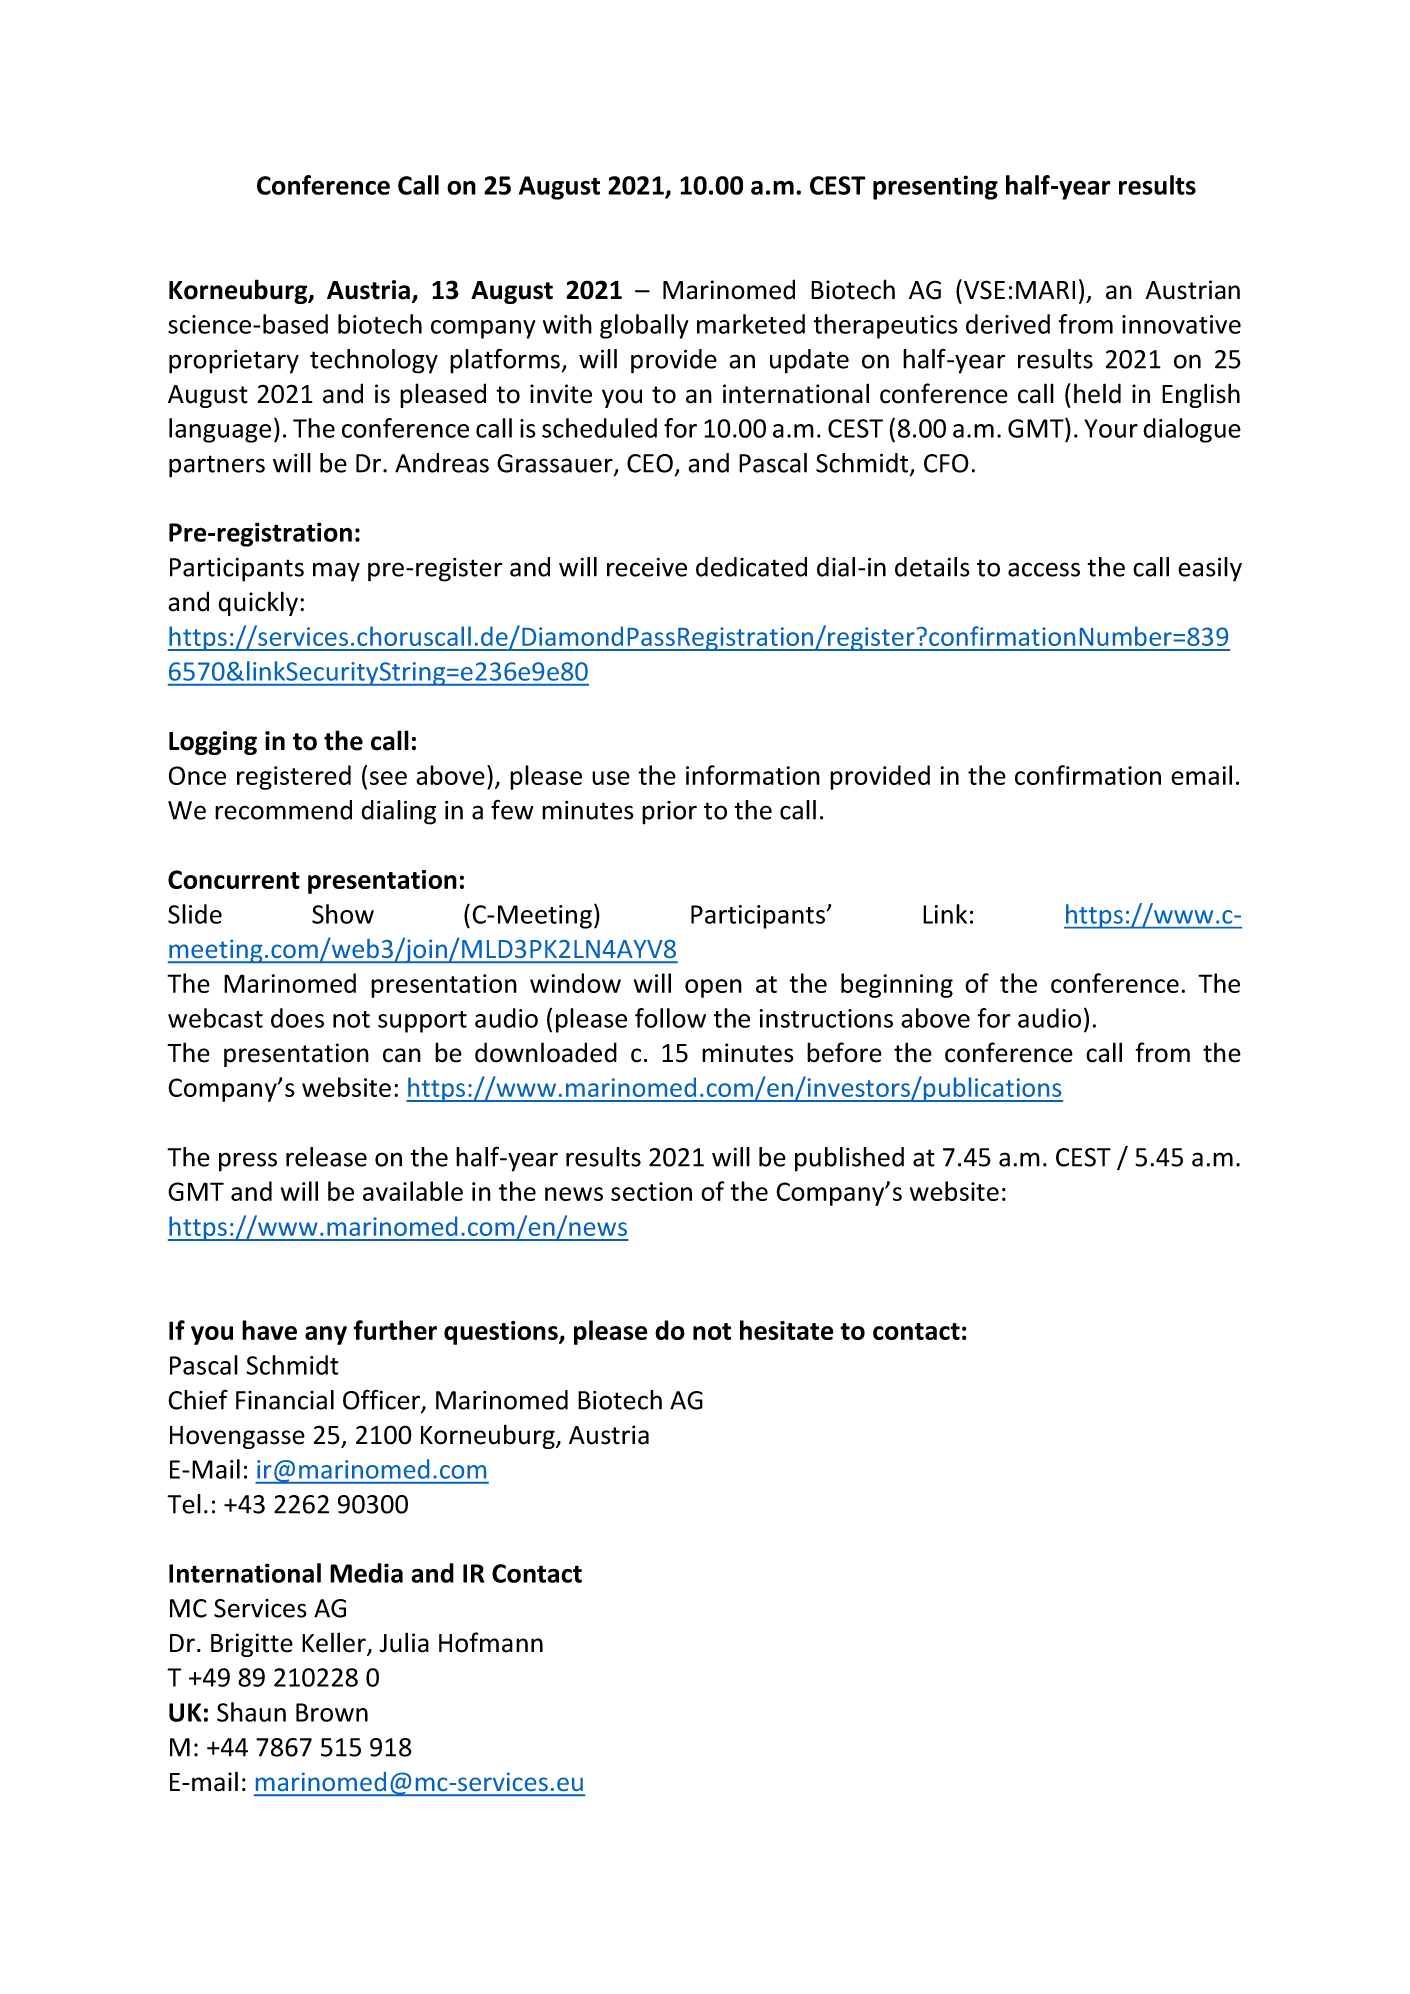 This page has width=1410, height=1994. Describe the element at coordinates (343, 914) in the page. I see `Show` at that location.
